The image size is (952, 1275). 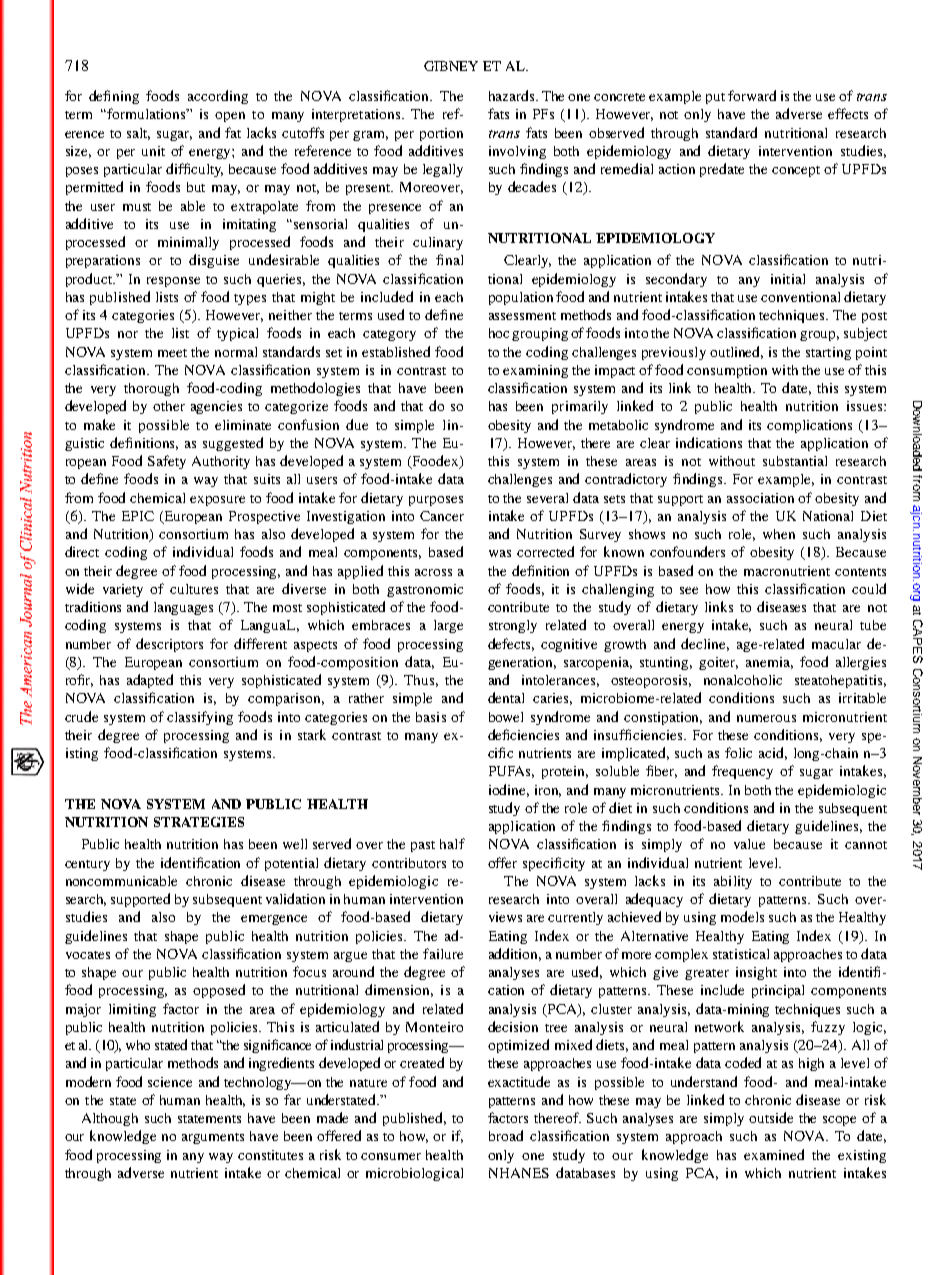 I want to click on frequency, so click(x=742, y=772).
